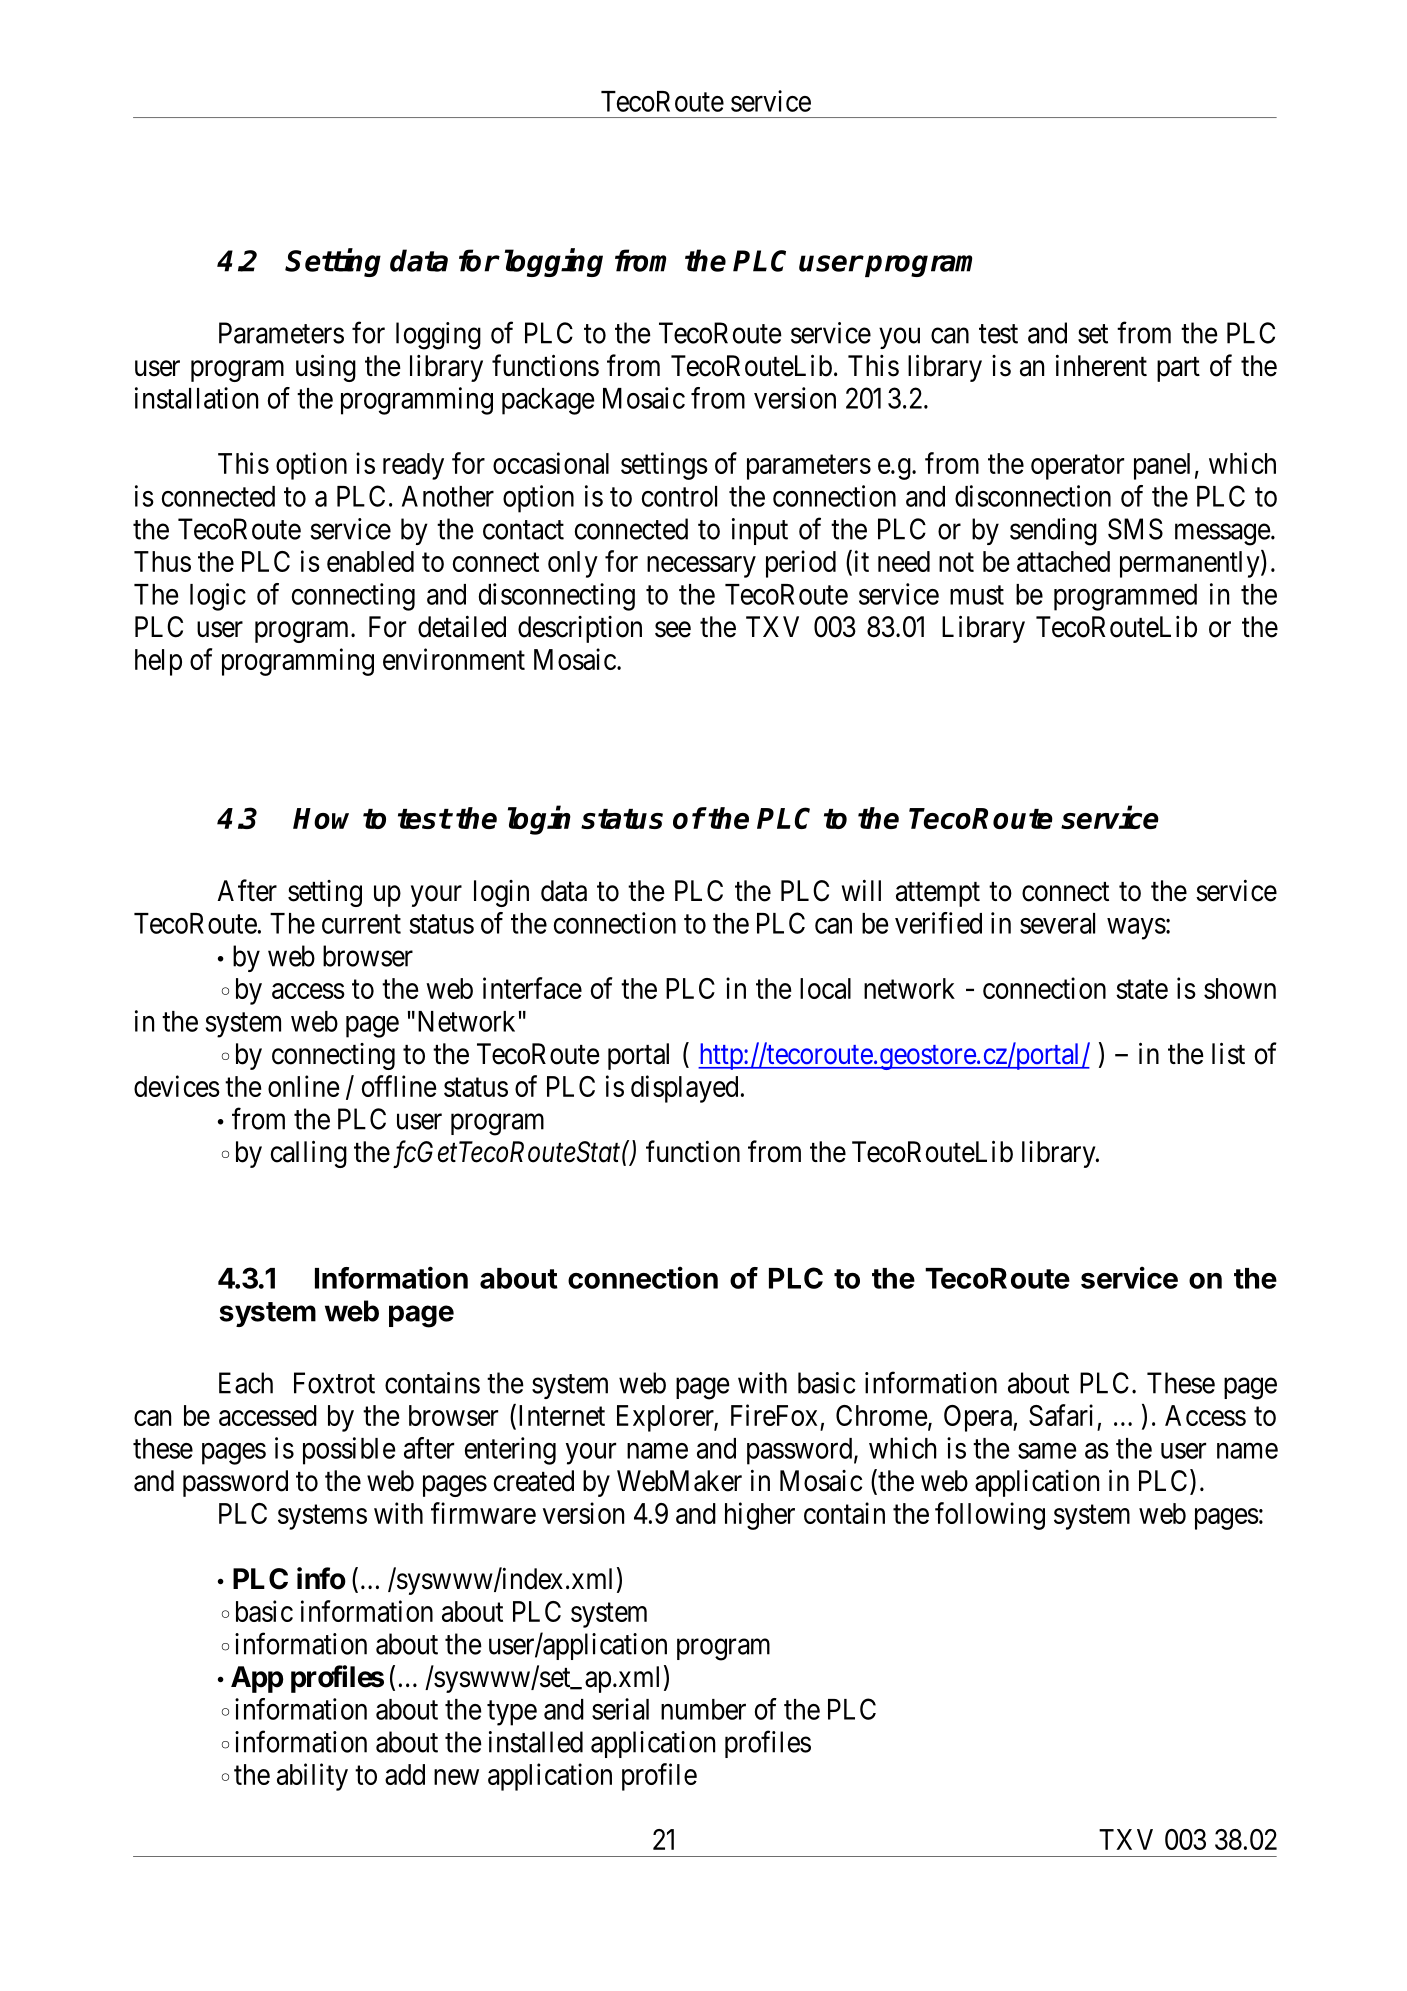  What do you see at coordinates (684, 1089) in the screenshot?
I see `displayed` at bounding box center [684, 1089].
